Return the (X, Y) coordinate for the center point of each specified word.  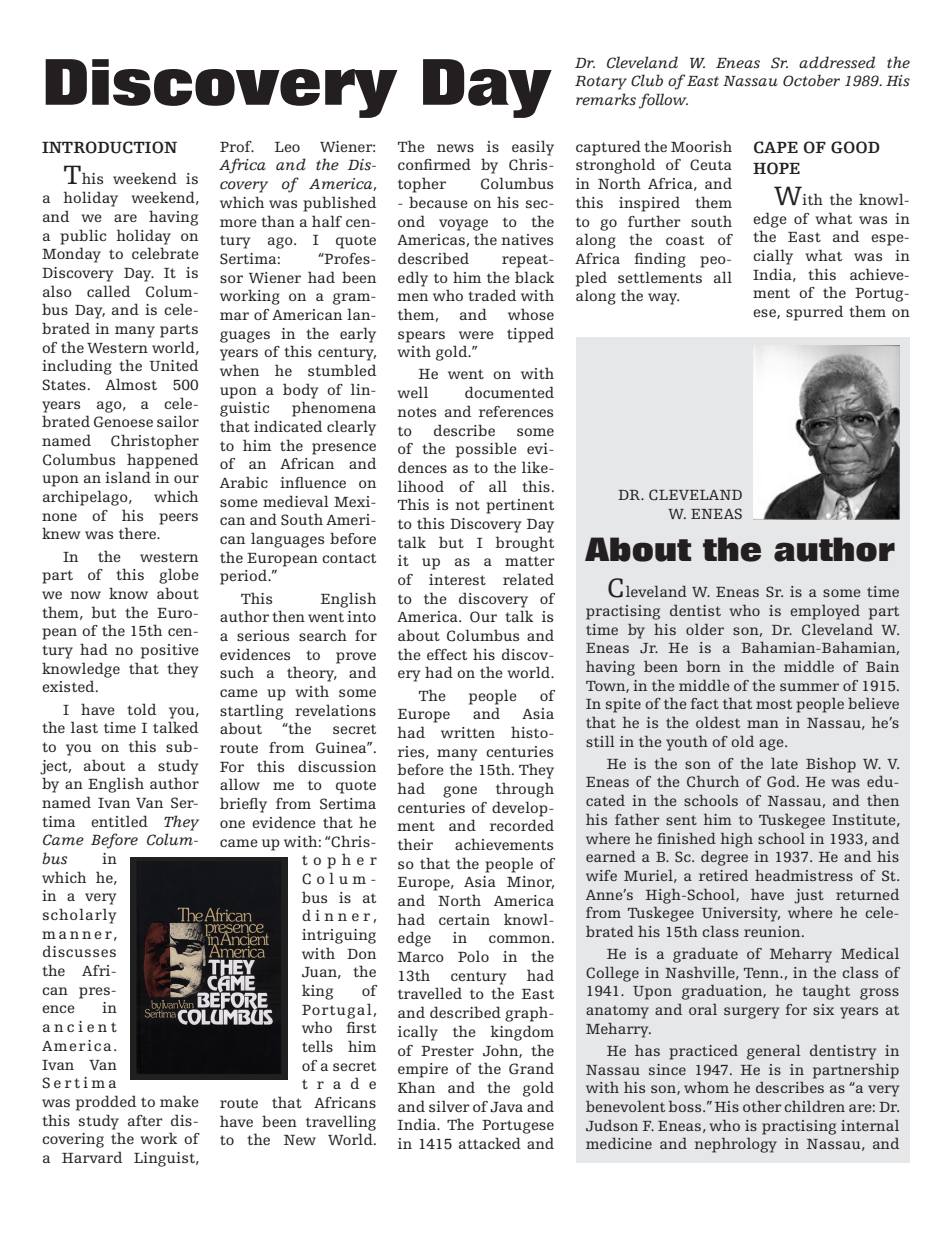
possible (486, 450)
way (663, 299)
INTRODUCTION (109, 147)
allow (240, 784)
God (782, 781)
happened (162, 461)
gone (460, 792)
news (455, 148)
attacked (490, 1143)
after (145, 1120)
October (811, 80)
